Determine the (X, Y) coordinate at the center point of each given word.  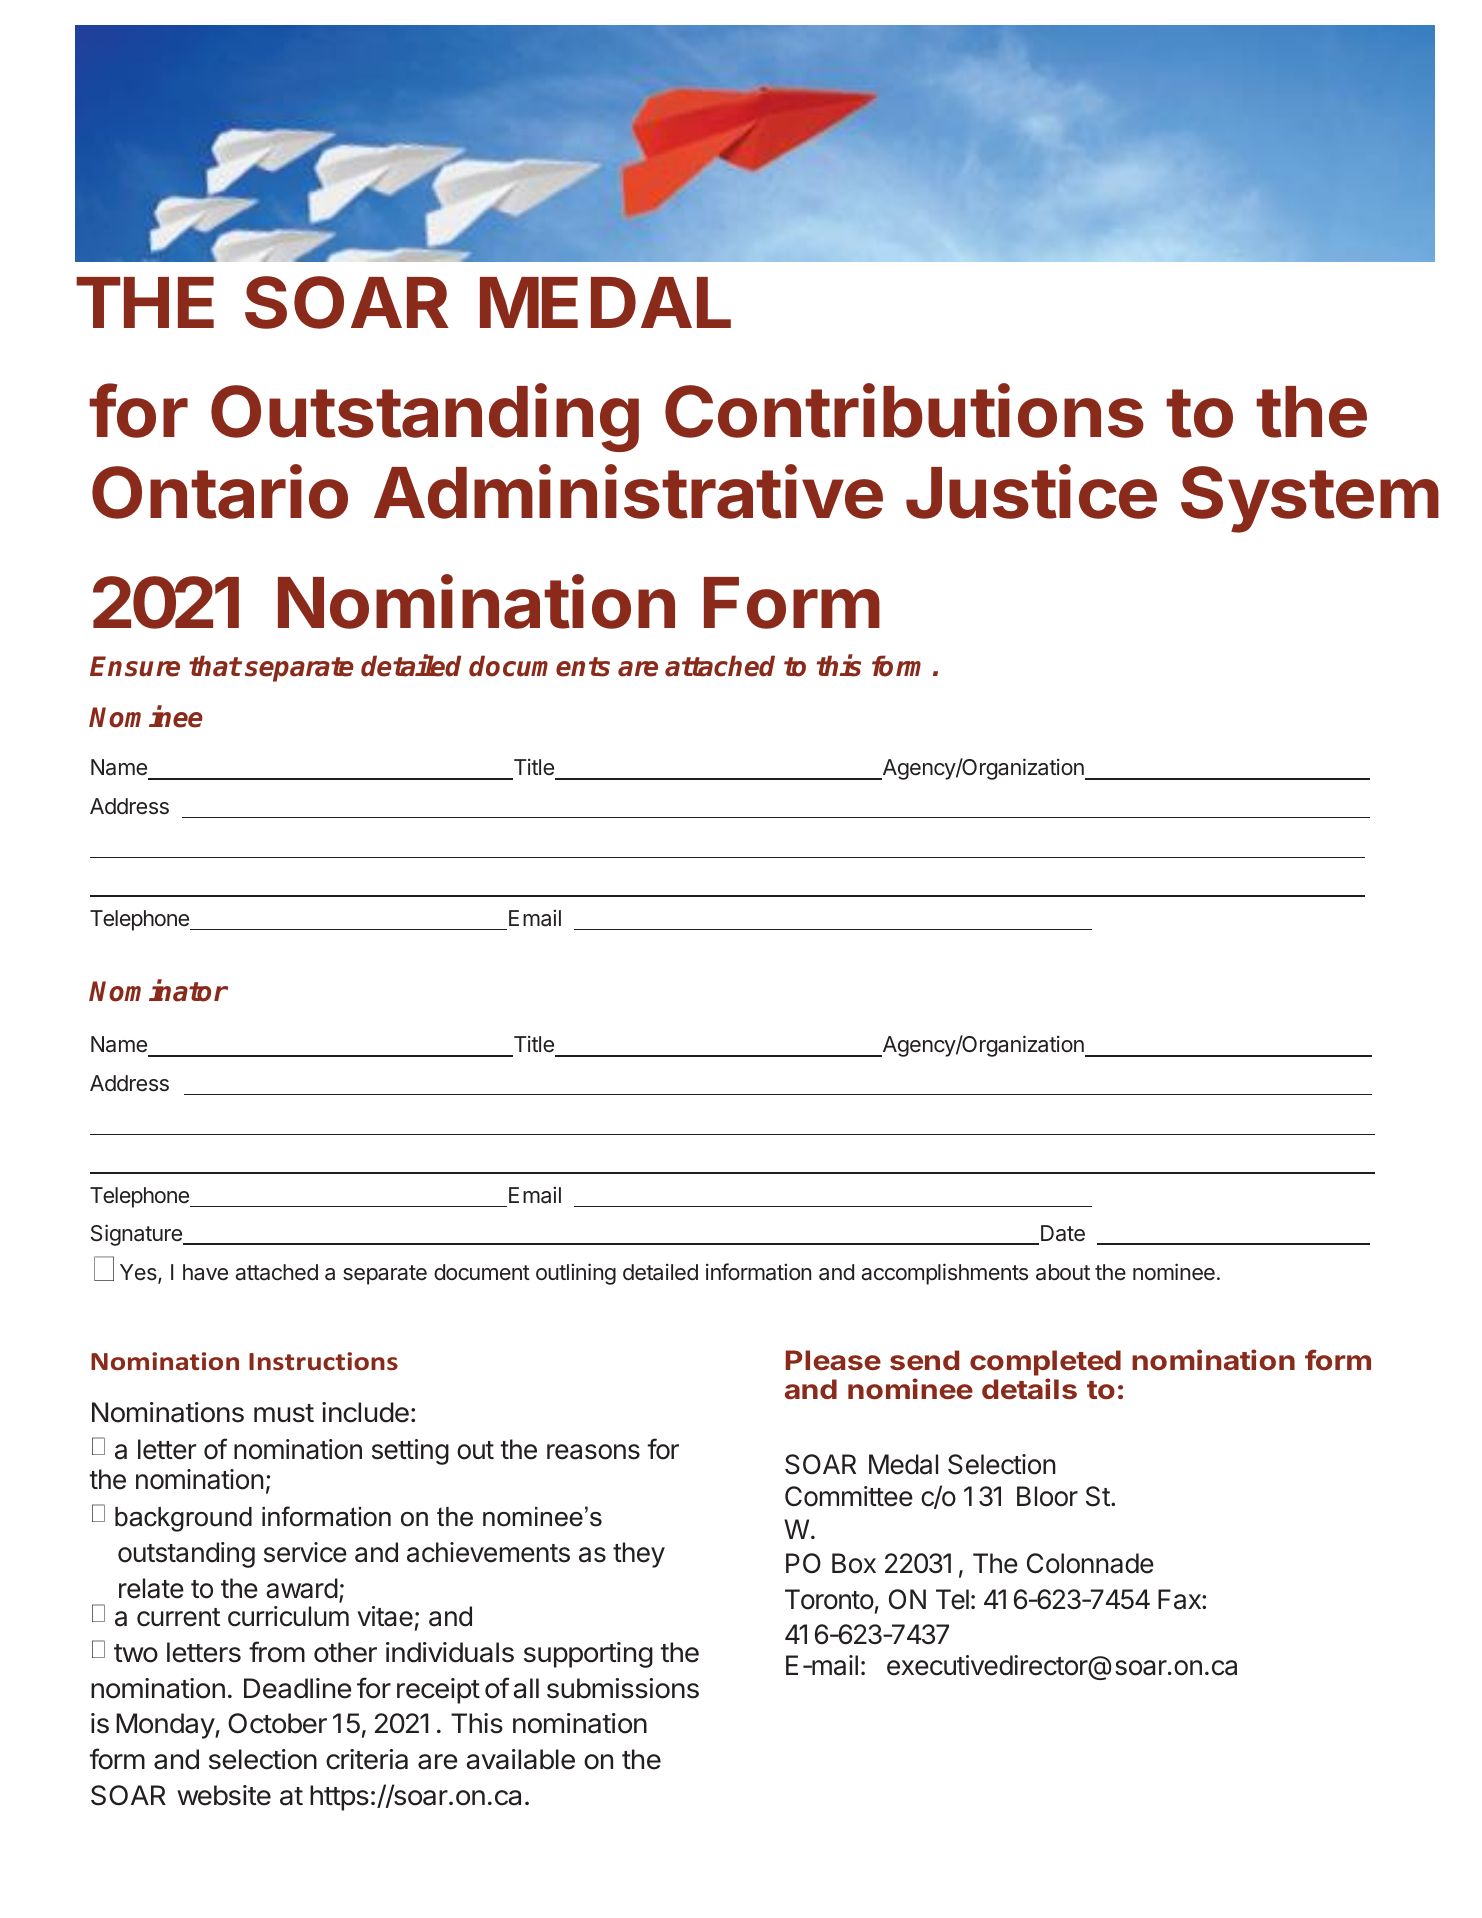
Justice (1031, 492)
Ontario (220, 492)
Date (1063, 1233)
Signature (137, 1235)
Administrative (628, 492)
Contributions (904, 410)
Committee (849, 1496)
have (205, 1272)
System (1310, 499)
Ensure (135, 666)
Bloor (1047, 1496)
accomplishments (944, 1274)
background (183, 1519)
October (277, 1723)
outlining (576, 1274)
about (1063, 1272)
